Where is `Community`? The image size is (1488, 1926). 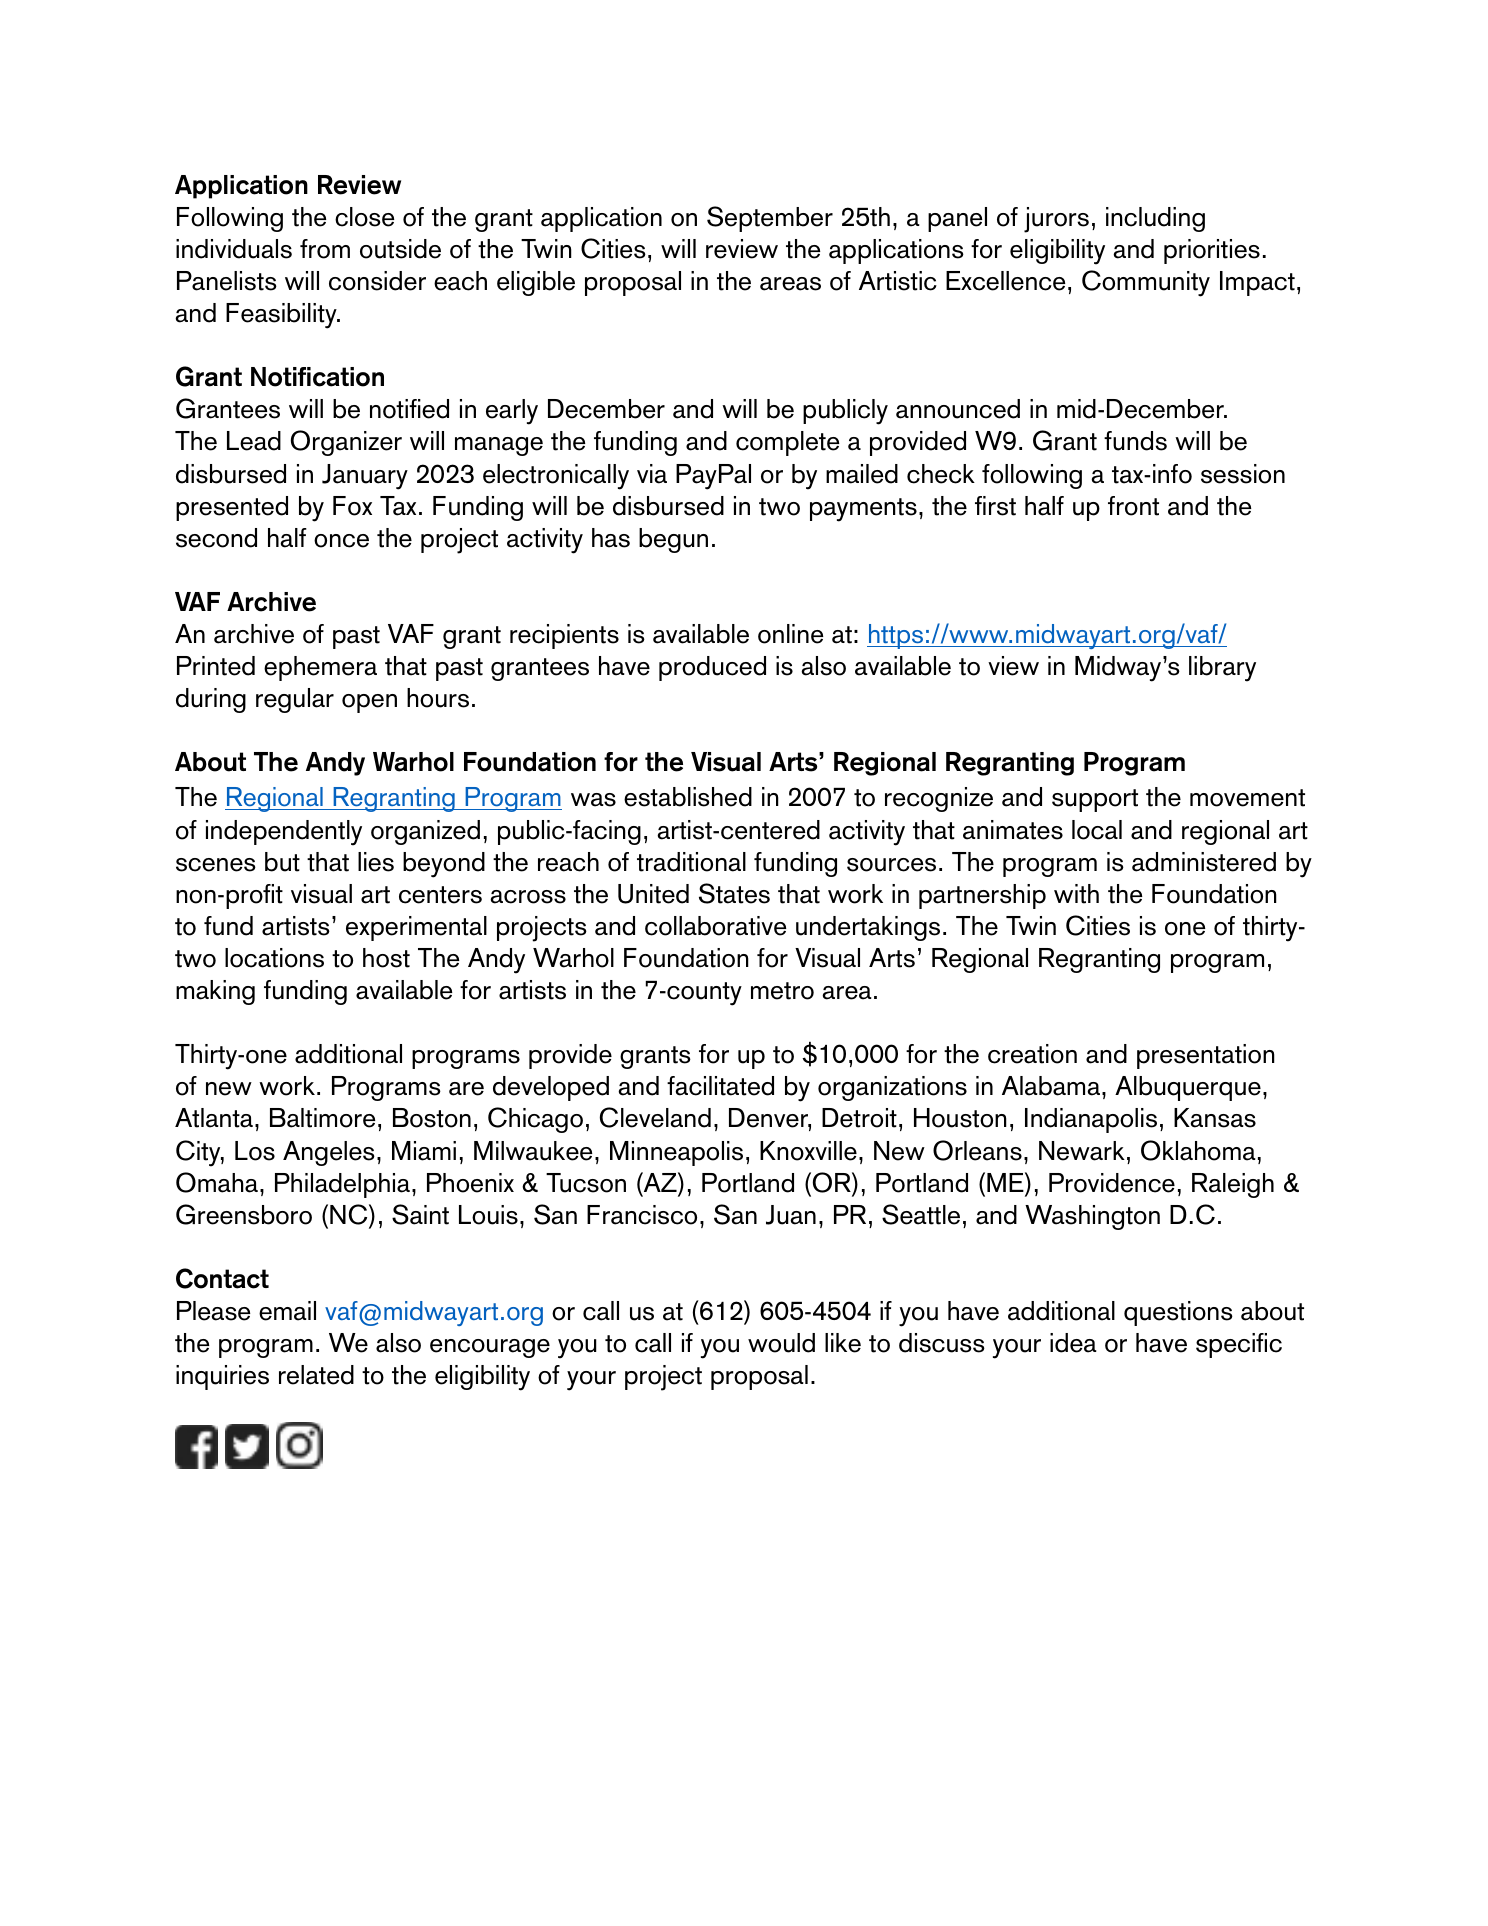
Community is located at coordinates (1146, 283).
